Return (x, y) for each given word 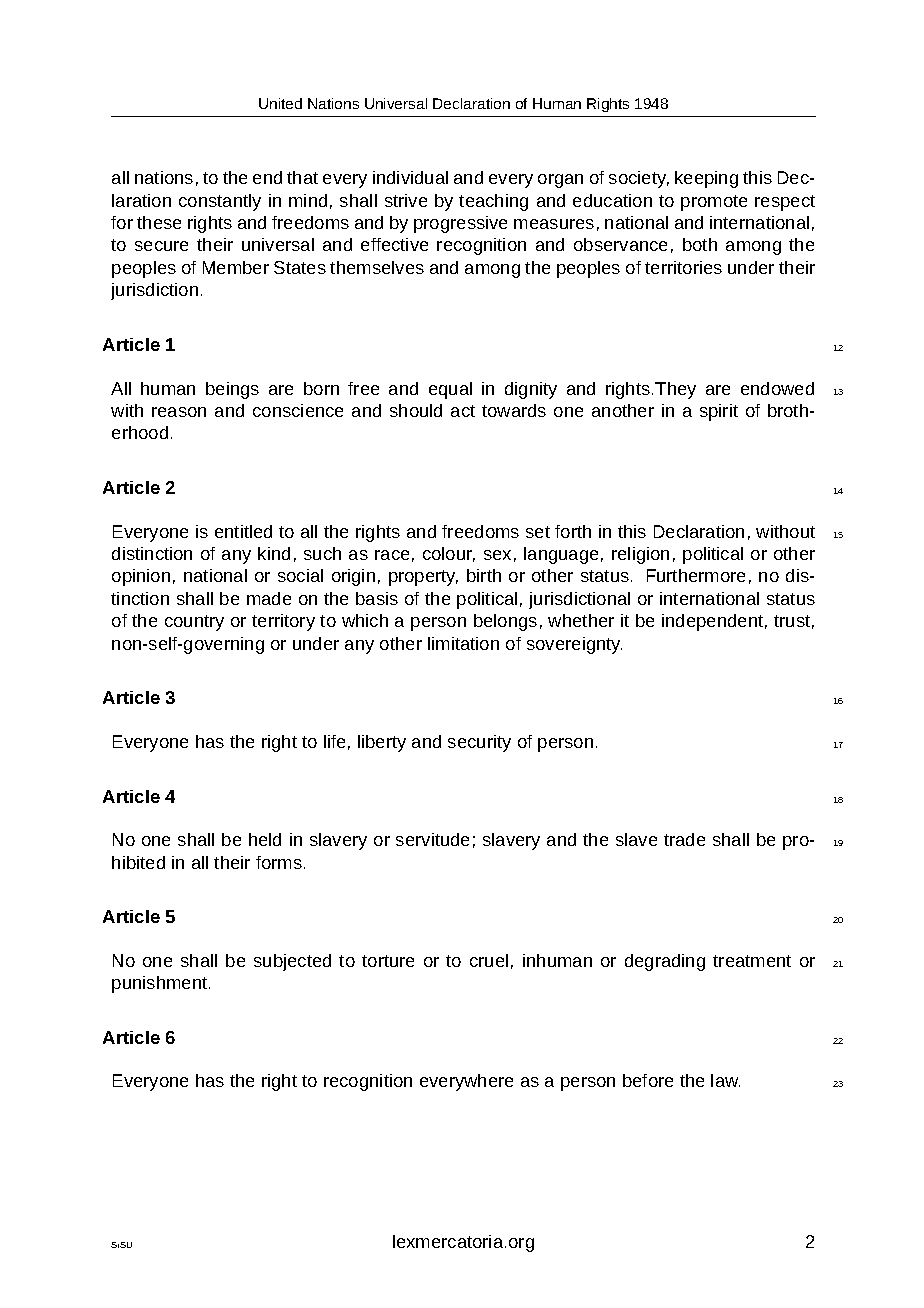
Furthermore (696, 575)
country (194, 623)
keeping (706, 179)
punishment (161, 984)
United (280, 103)
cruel (489, 960)
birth (484, 575)
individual (410, 177)
